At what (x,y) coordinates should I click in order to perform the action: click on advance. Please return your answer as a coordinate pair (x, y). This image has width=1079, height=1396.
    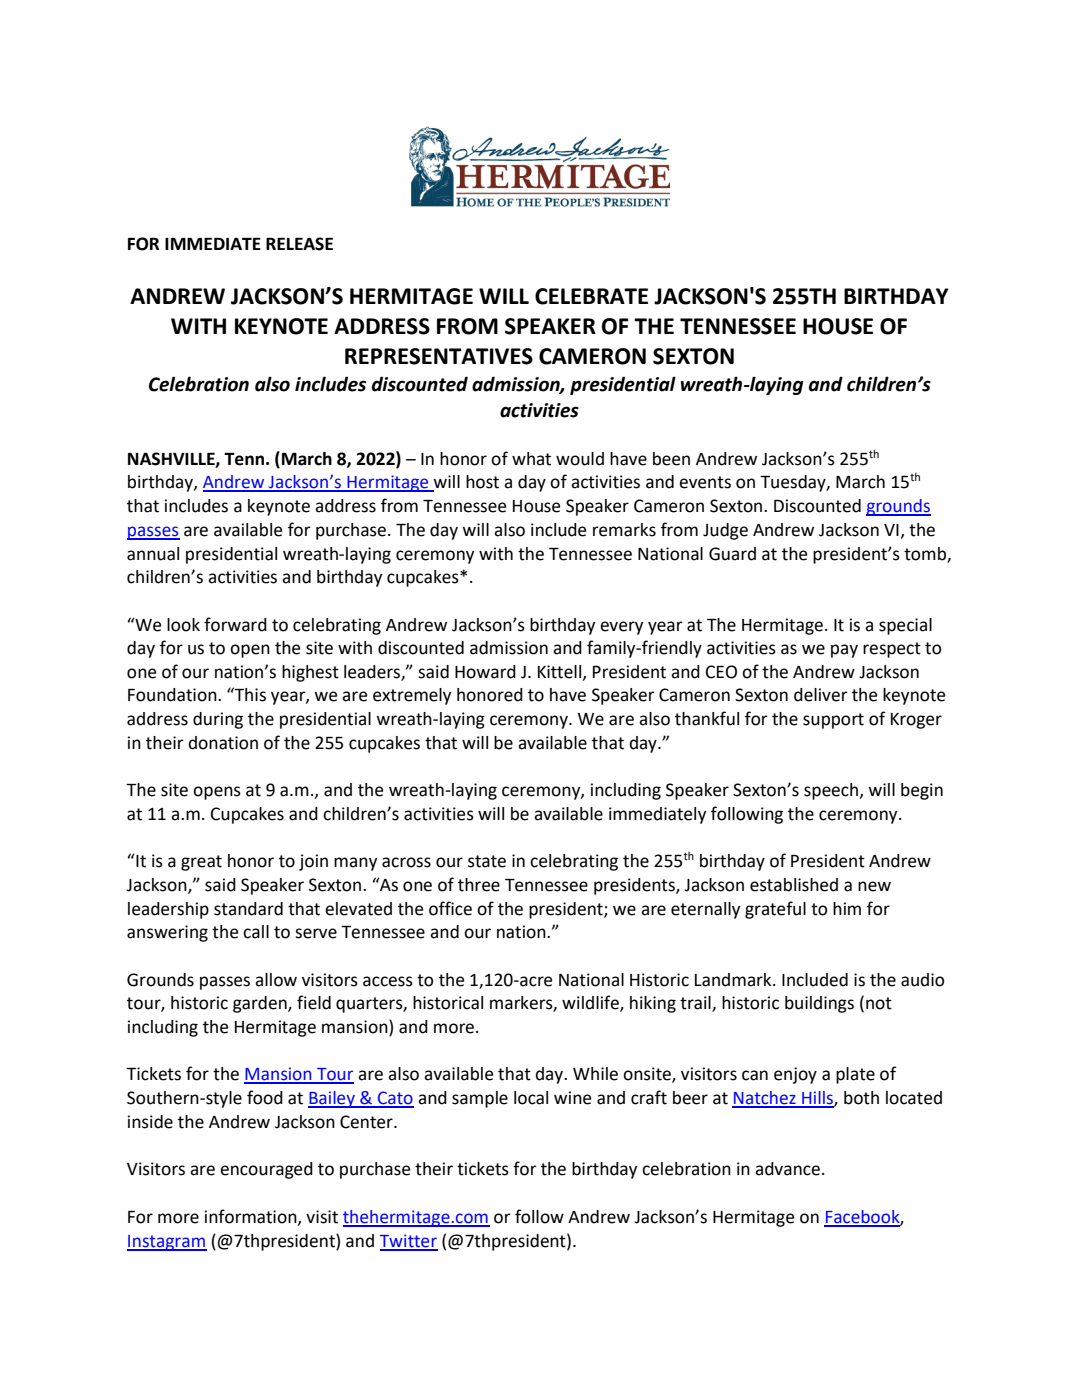
    Looking at the image, I should click on (787, 1169).
